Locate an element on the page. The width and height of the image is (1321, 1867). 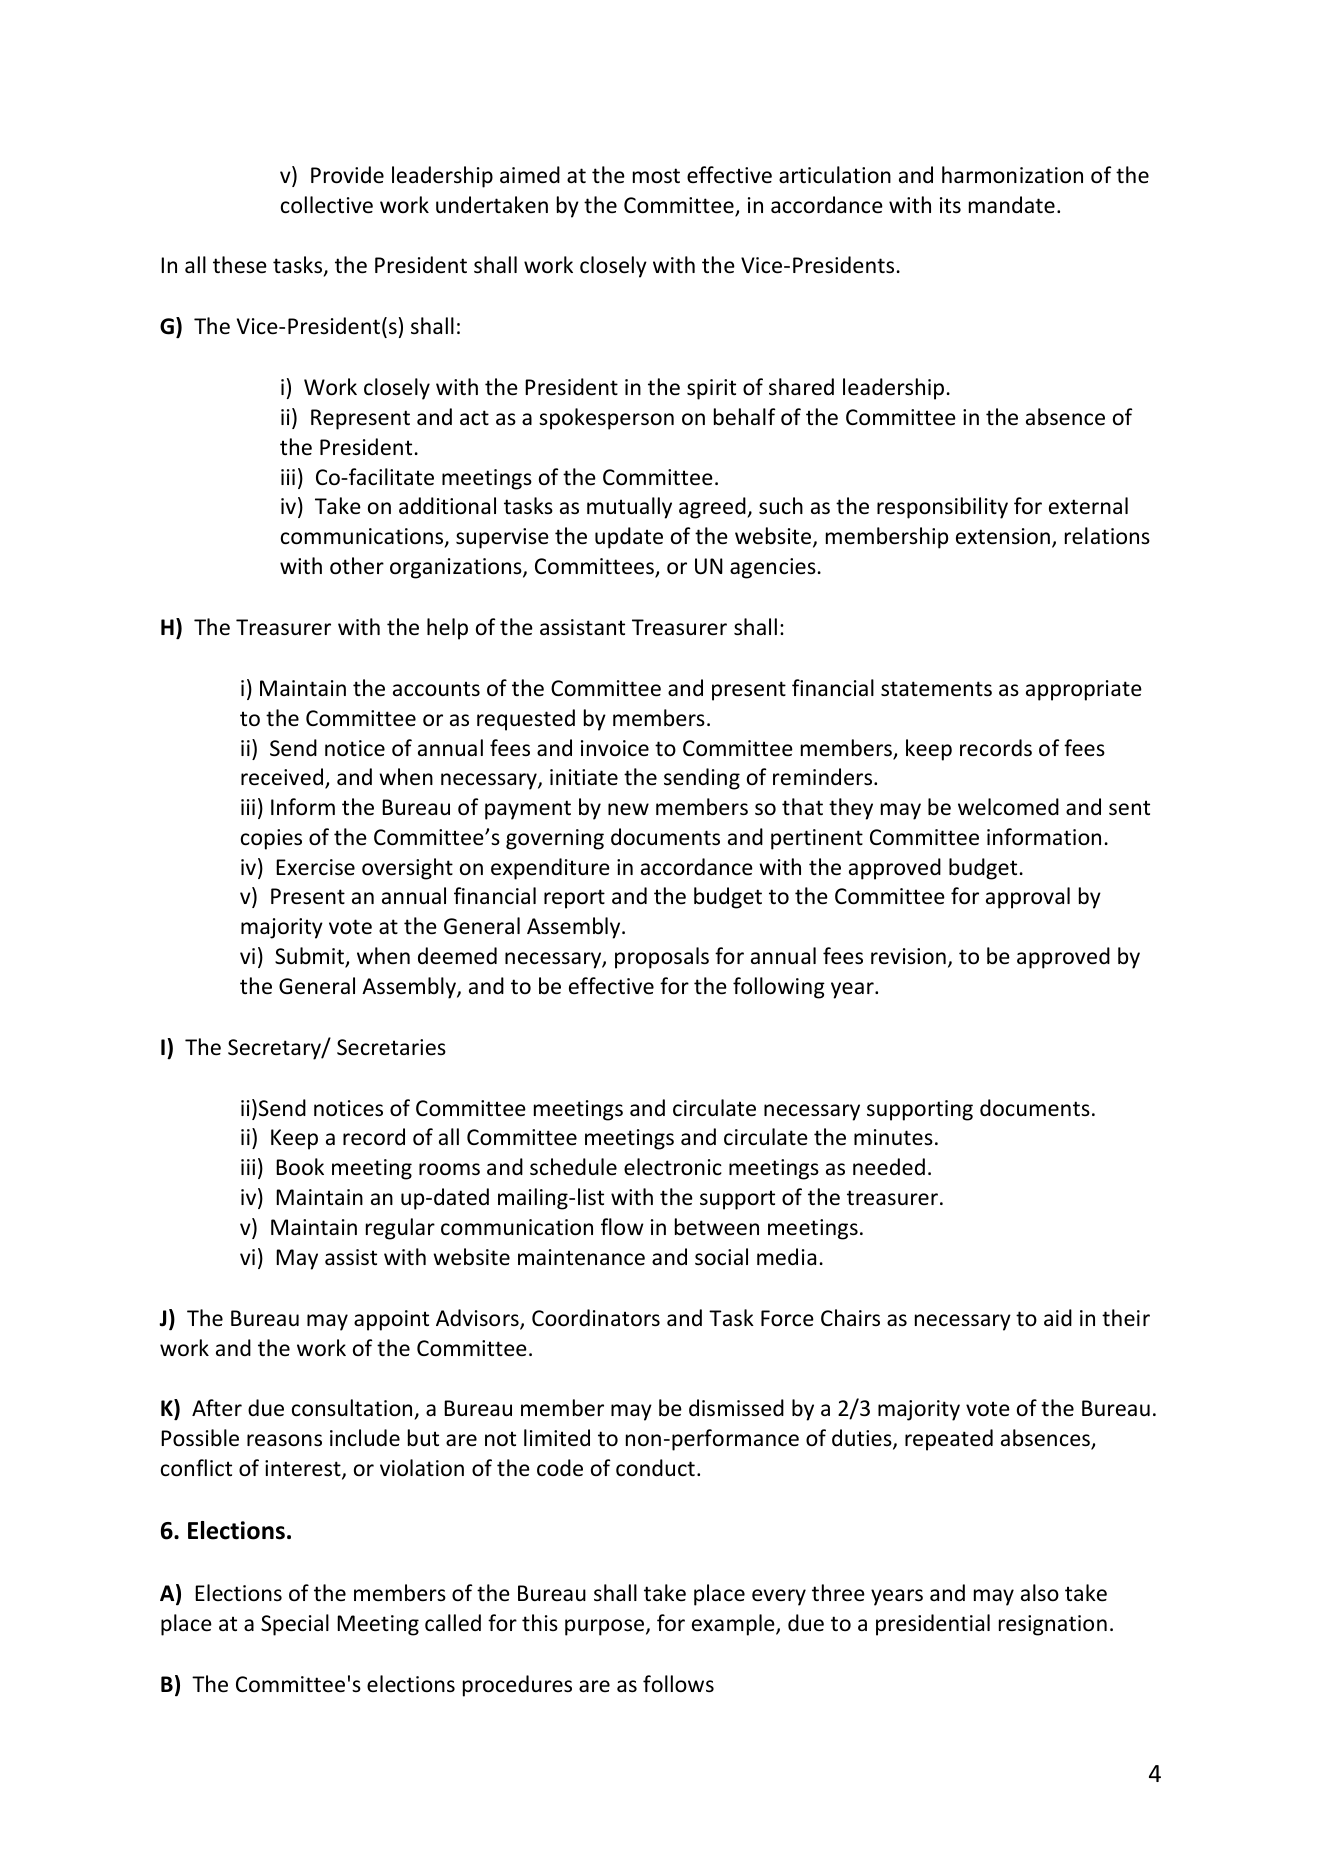
collective is located at coordinates (327, 205).
